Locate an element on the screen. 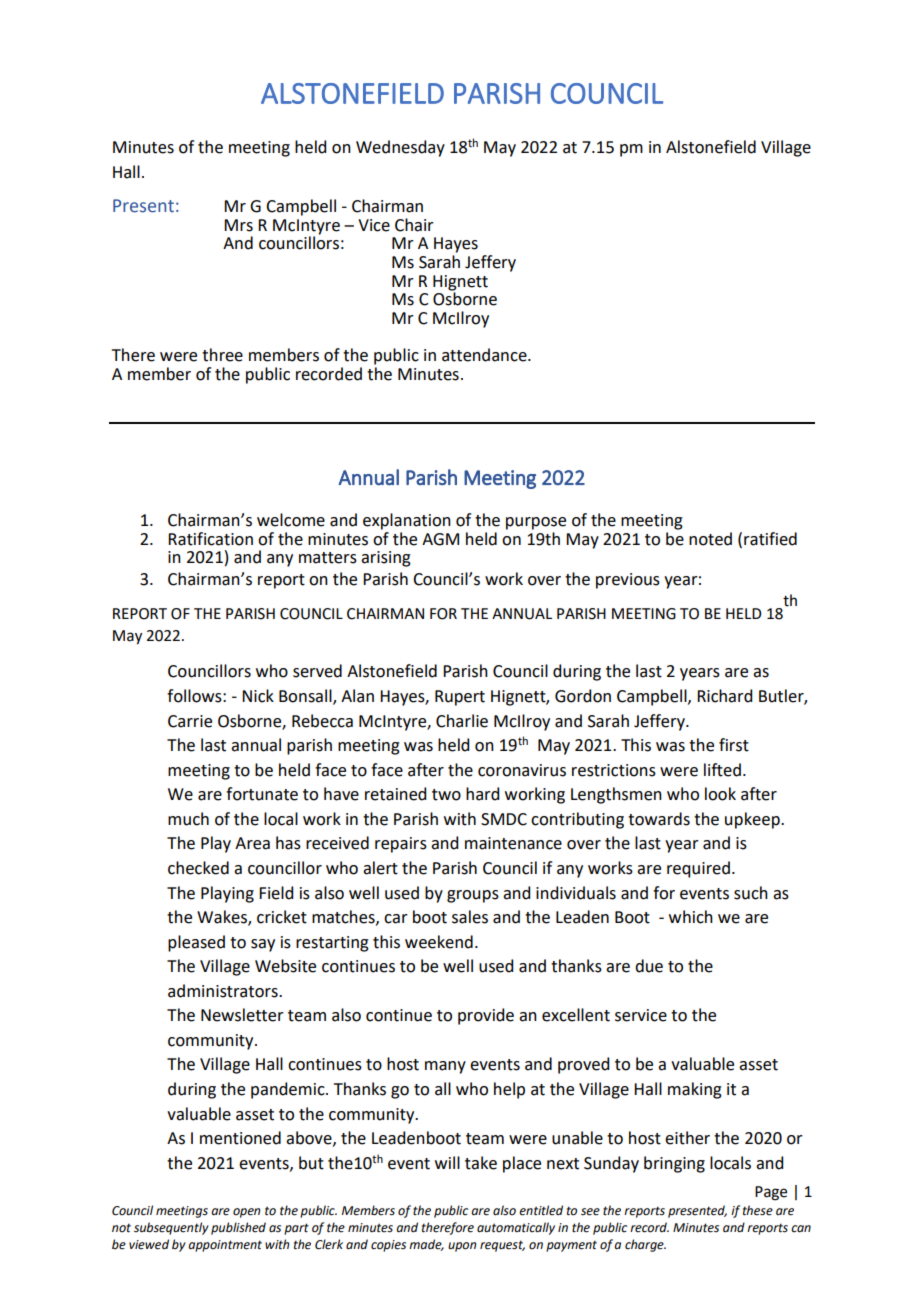 This screenshot has width=924, height=1308. provide is located at coordinates (486, 1016).
